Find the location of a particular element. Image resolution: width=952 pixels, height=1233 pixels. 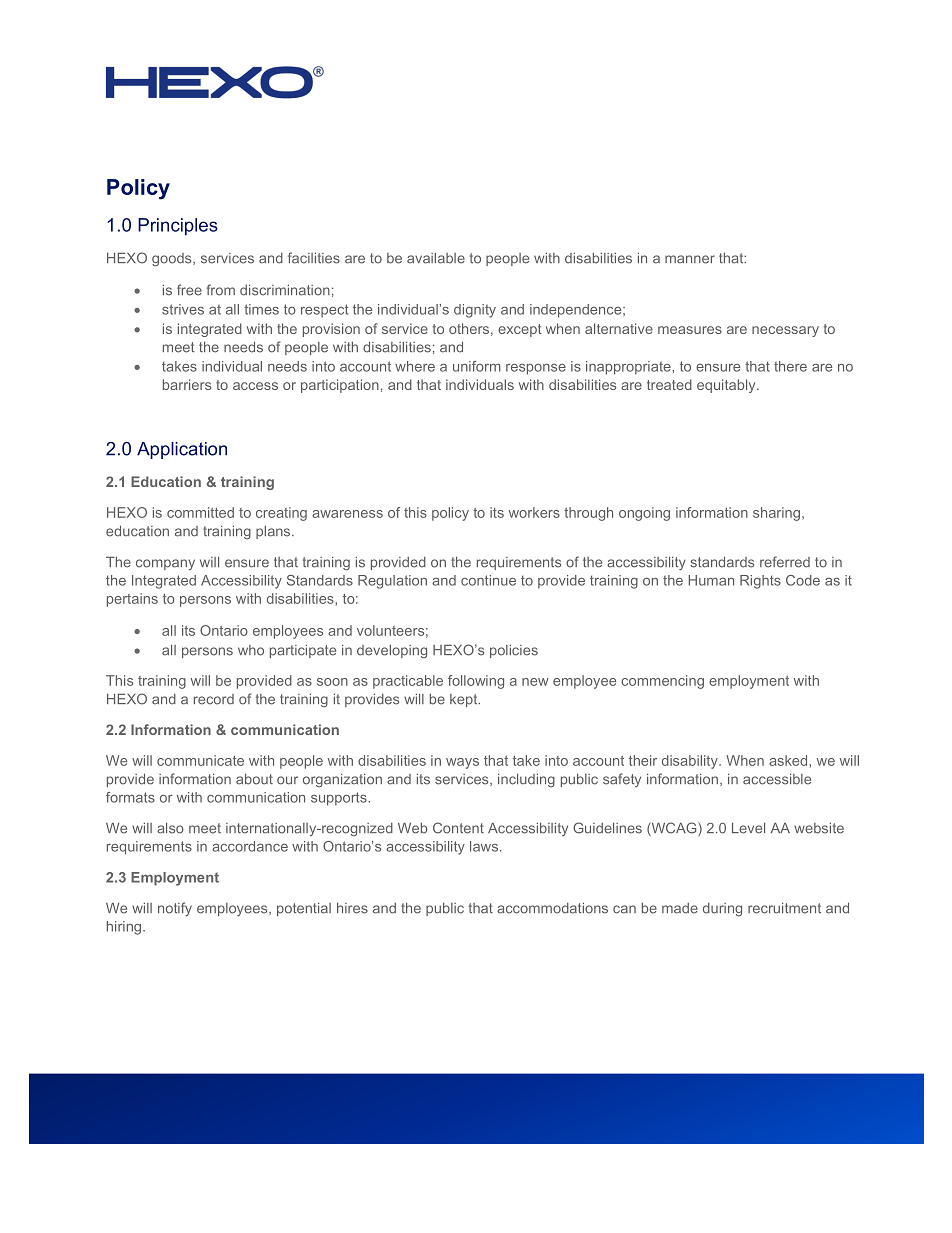

accommodations is located at coordinates (552, 908).
